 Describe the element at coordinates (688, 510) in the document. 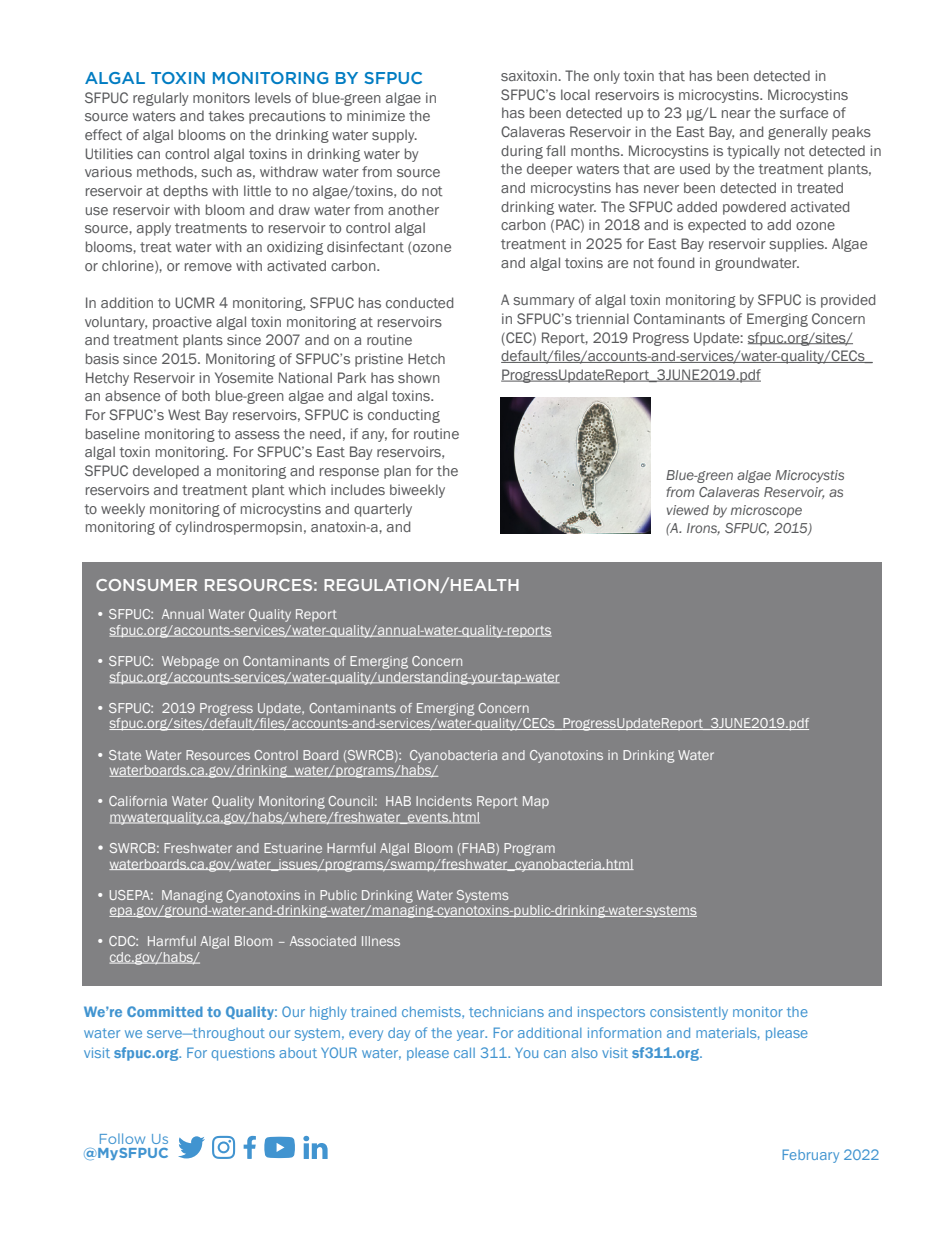

I see `viewed` at that location.
